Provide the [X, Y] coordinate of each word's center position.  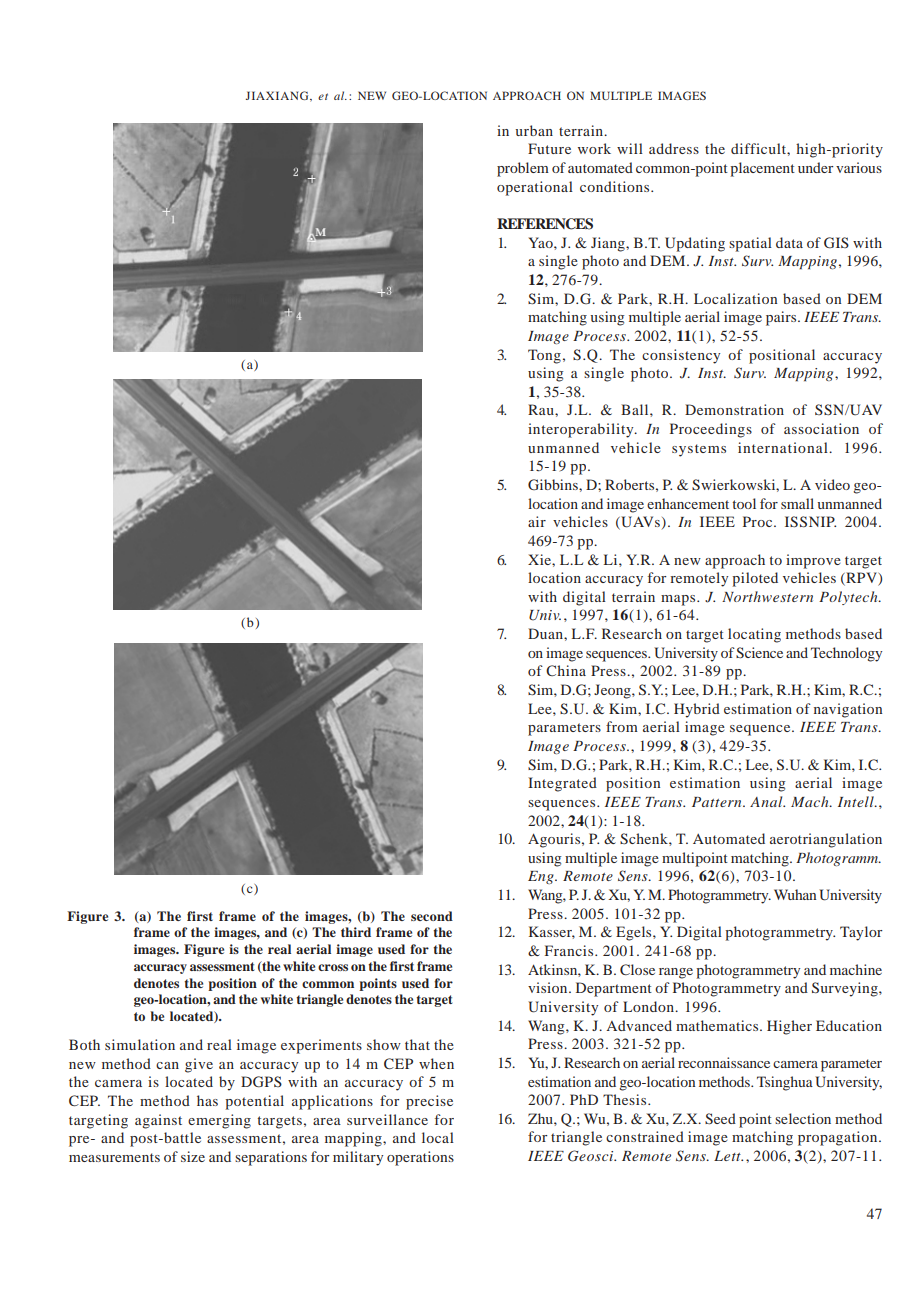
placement [762, 169]
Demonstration [734, 409]
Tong [544, 356]
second [432, 916]
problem [523, 169]
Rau [542, 409]
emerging [219, 1121]
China [566, 670]
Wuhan [795, 894]
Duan [546, 633]
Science [759, 653]
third [356, 932]
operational [535, 188]
